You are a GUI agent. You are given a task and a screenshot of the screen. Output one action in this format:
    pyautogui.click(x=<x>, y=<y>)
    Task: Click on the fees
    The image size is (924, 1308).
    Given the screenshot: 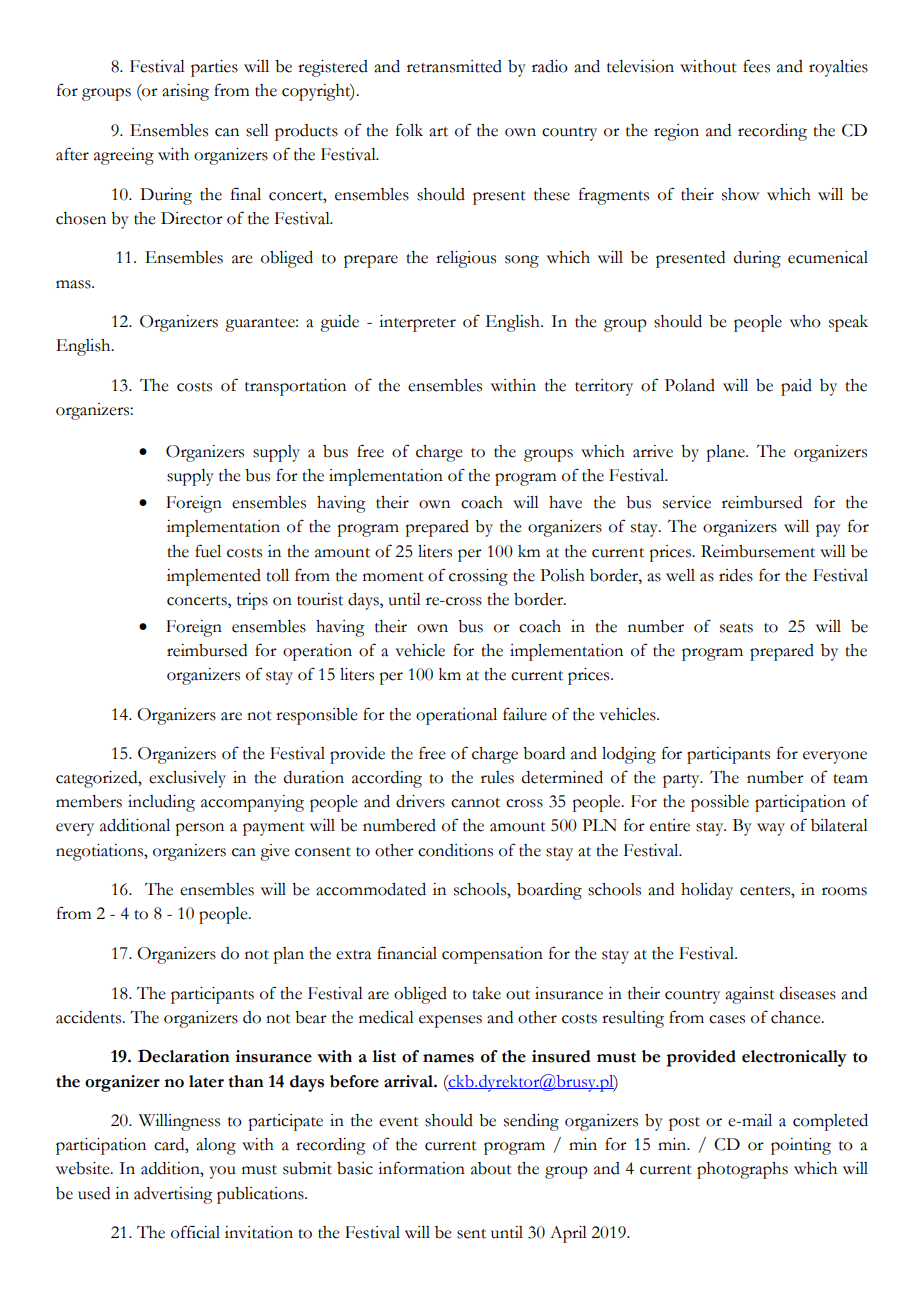 What is the action you would take?
    pyautogui.click(x=756, y=66)
